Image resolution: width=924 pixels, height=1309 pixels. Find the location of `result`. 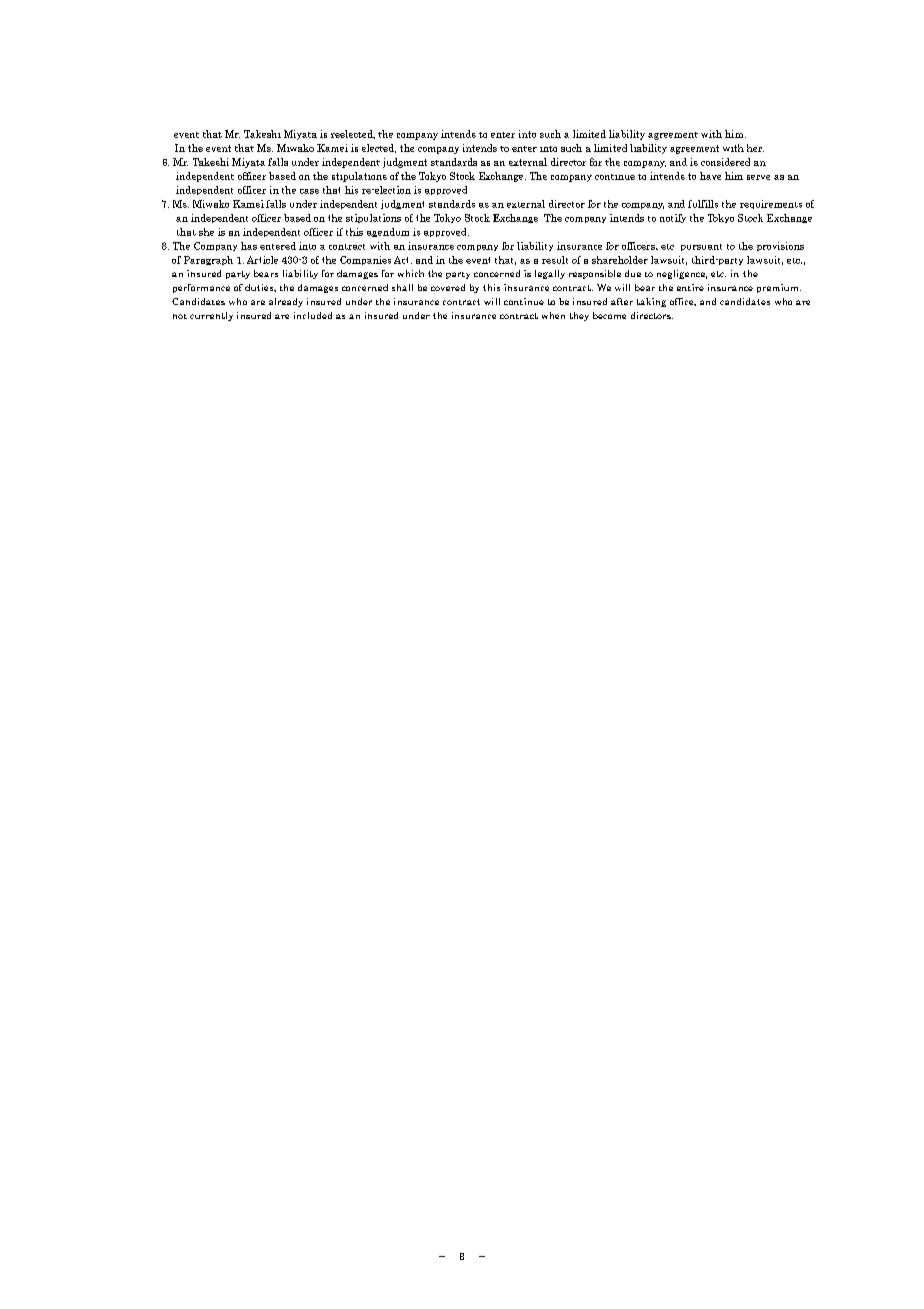

result is located at coordinates (555, 260).
